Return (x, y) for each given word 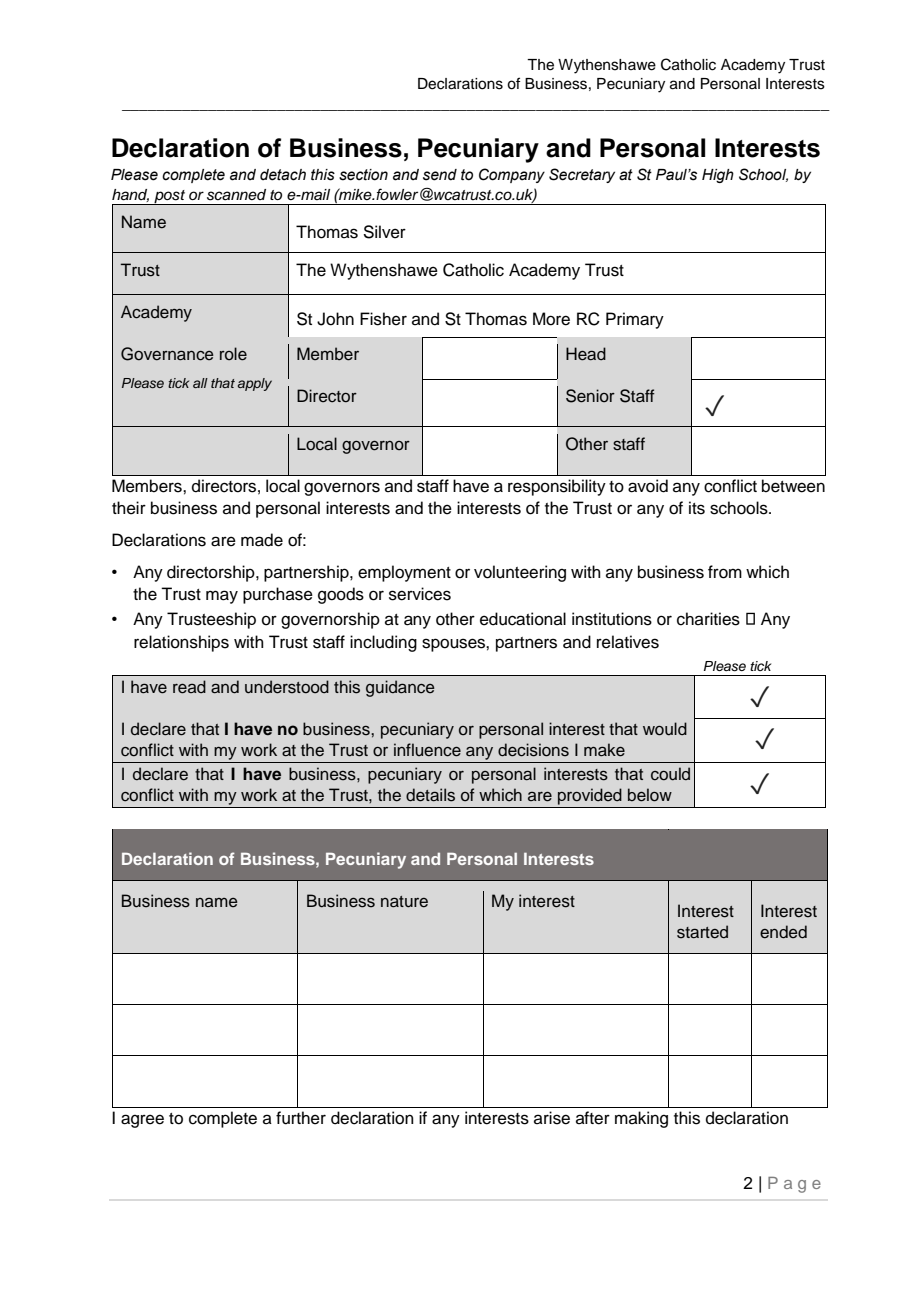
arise (552, 1118)
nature (404, 902)
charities (708, 619)
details (430, 795)
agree (142, 1121)
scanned (236, 195)
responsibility (557, 487)
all (200, 383)
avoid (648, 486)
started (702, 932)
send (440, 175)
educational (523, 619)
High (718, 176)
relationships (181, 643)
